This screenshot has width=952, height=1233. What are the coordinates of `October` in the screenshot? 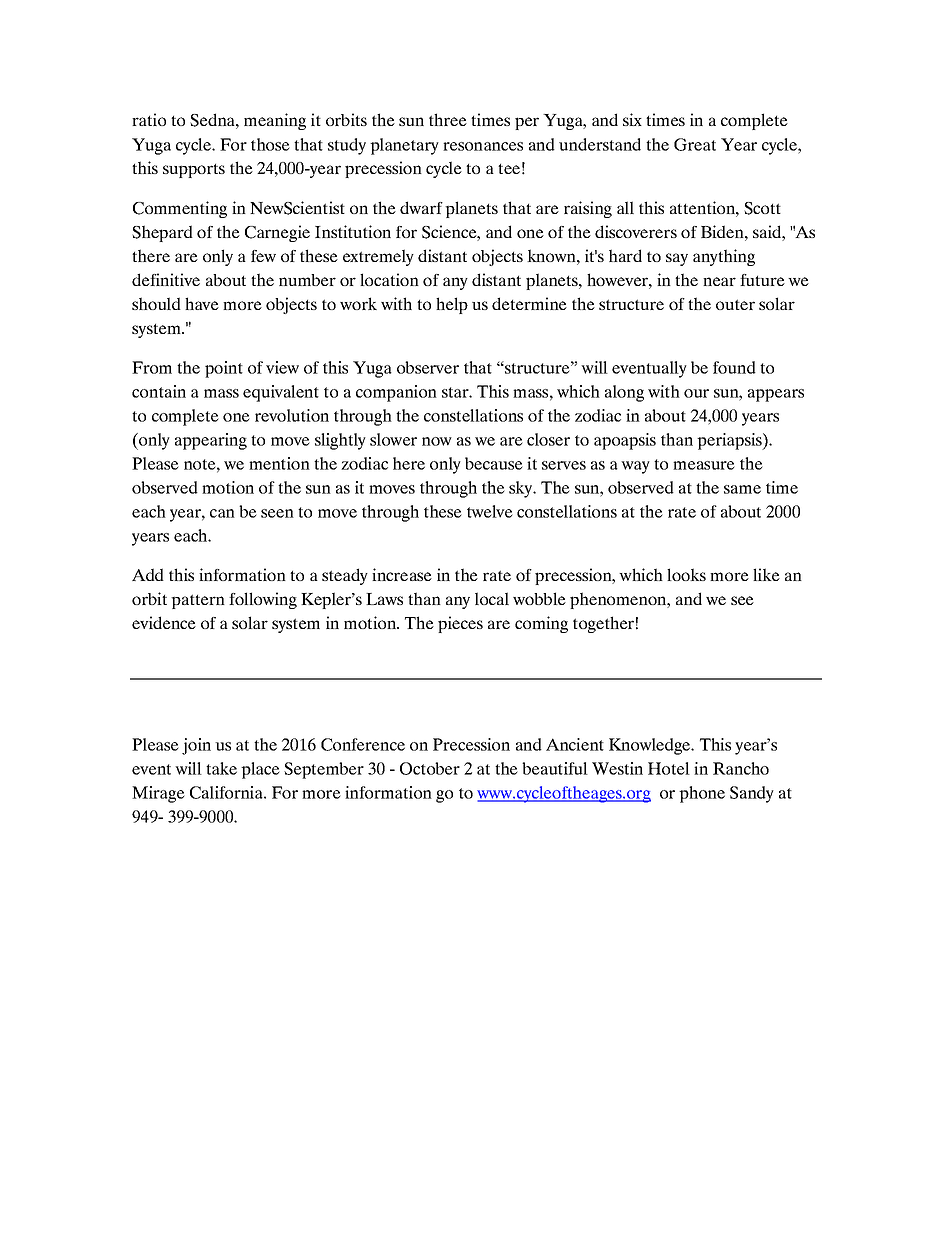 It's located at (430, 768).
